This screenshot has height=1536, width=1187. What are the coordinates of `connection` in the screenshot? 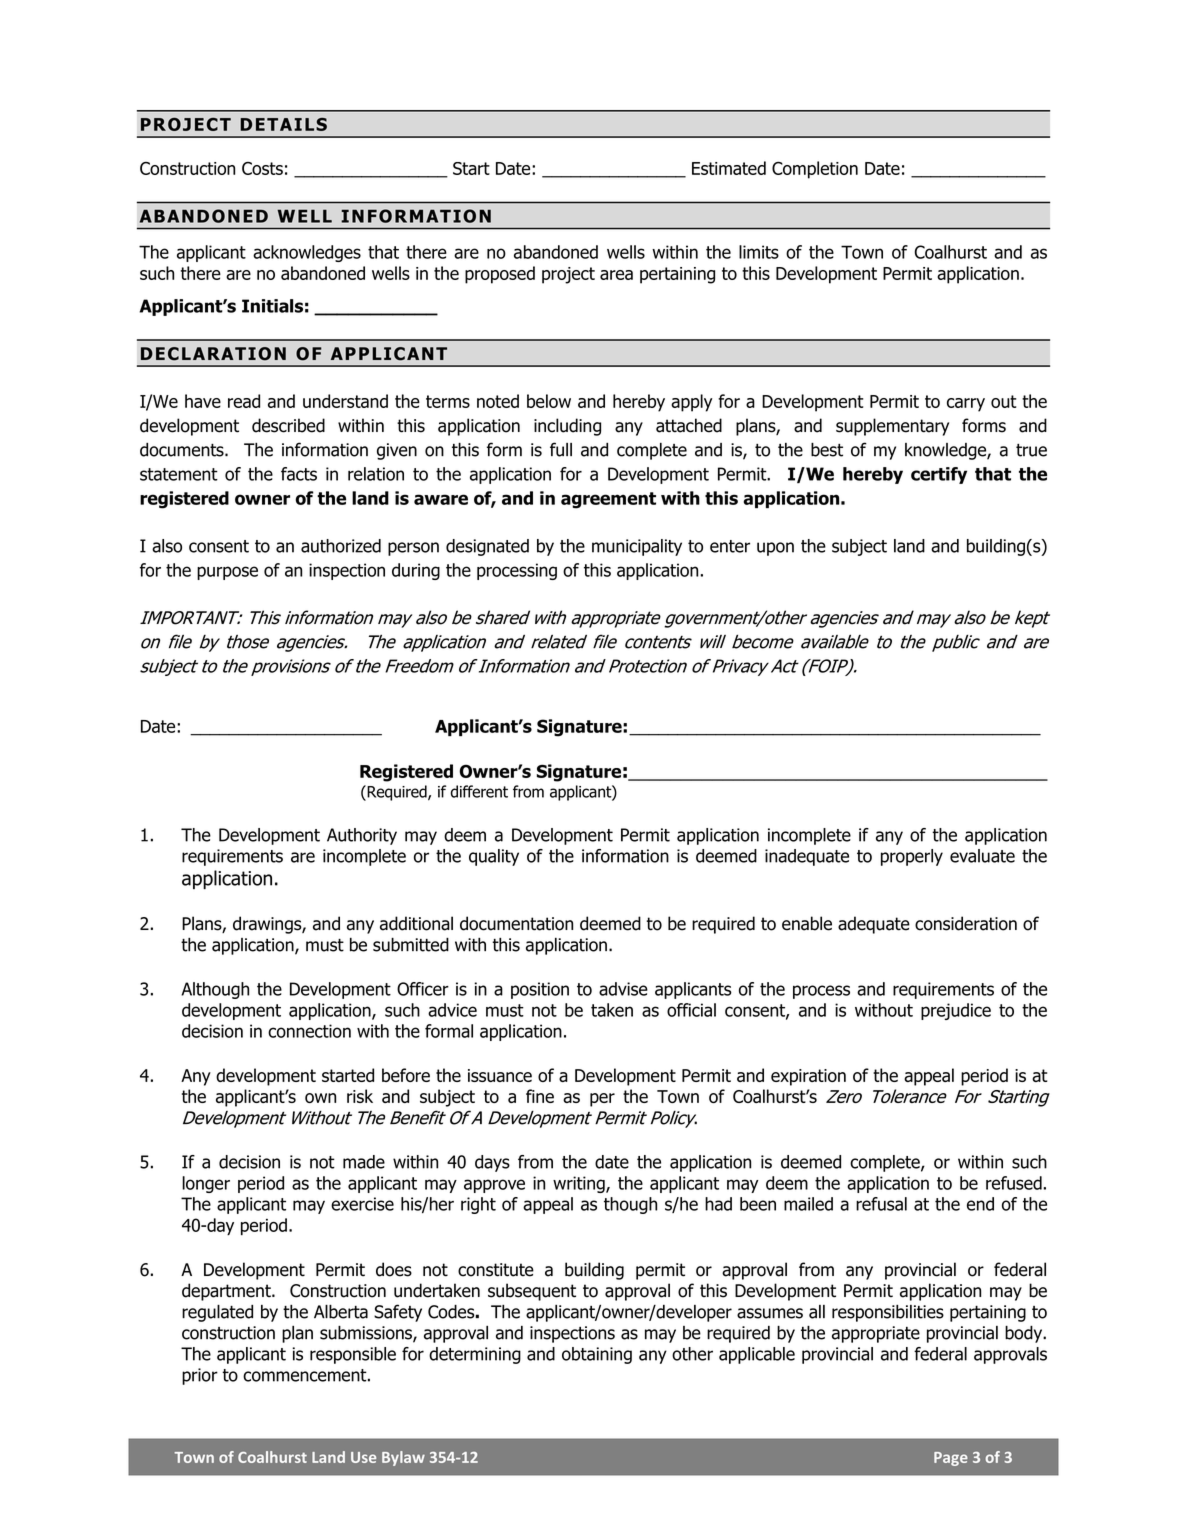 It's located at (309, 1031).
